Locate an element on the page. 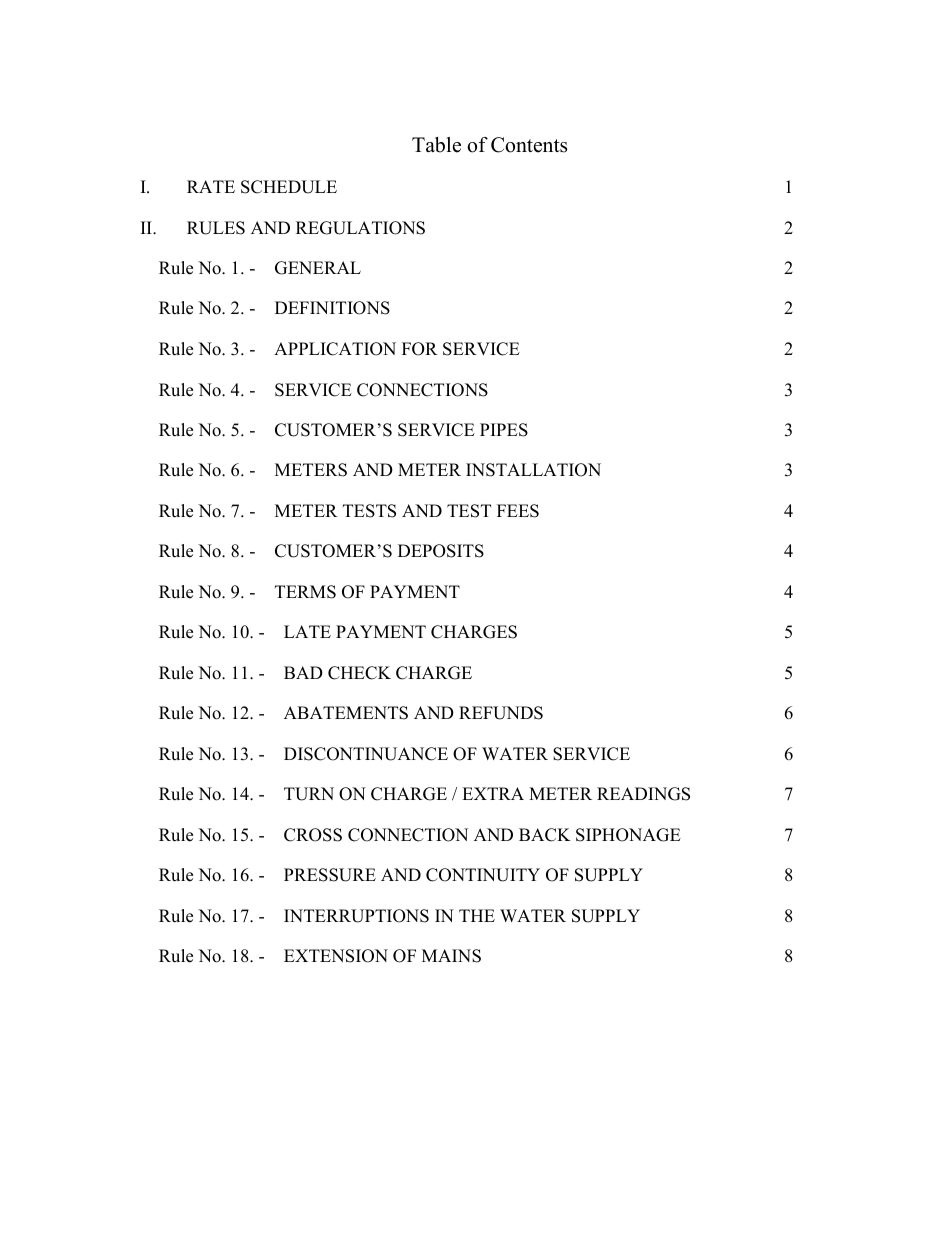 This page has height=1233, width=952. Contents is located at coordinates (529, 145).
